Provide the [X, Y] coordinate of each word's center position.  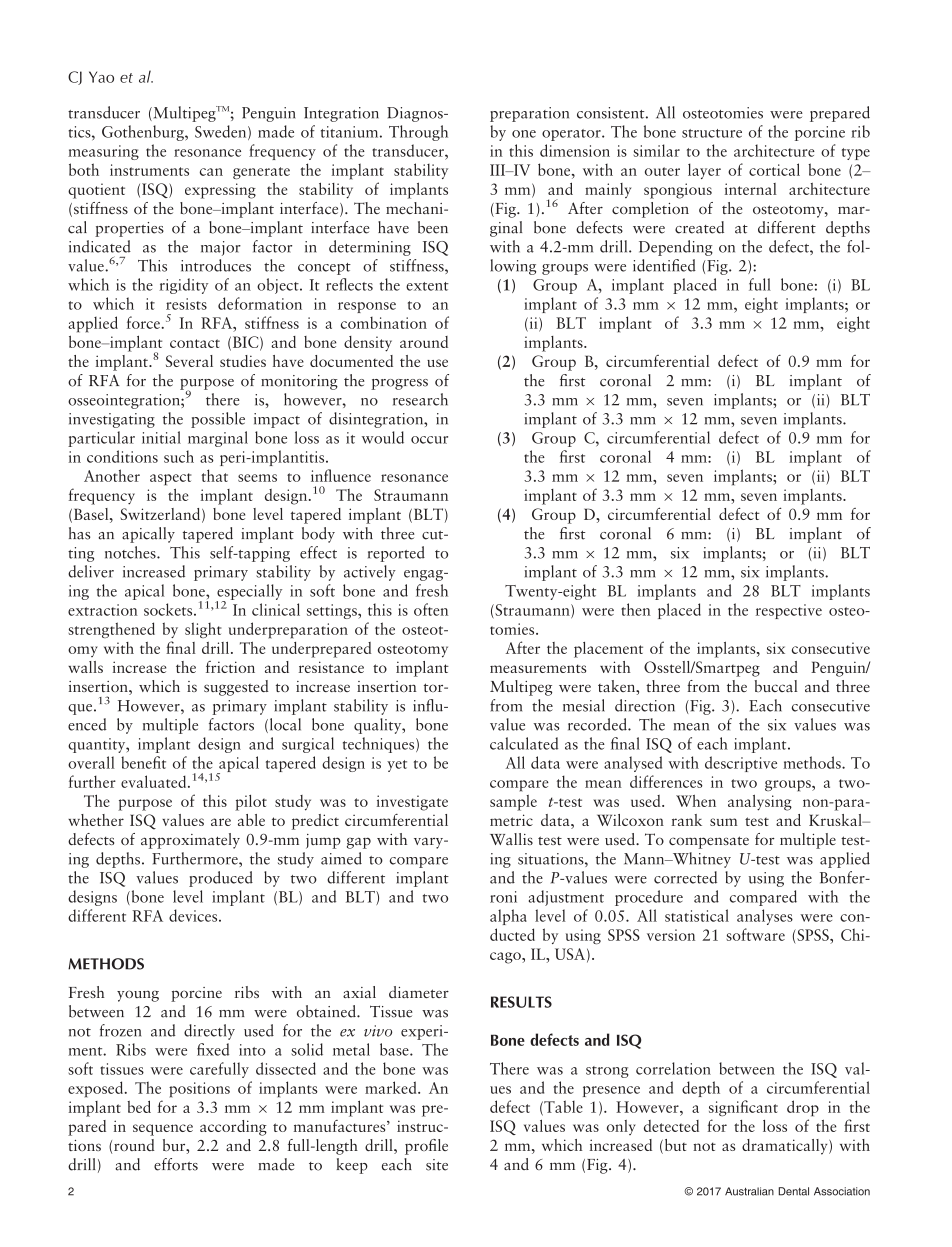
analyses [765, 917]
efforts [176, 1164]
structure [712, 133]
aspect [171, 479]
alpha [508, 917]
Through [418, 133]
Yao [101, 77]
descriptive [741, 764]
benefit [143, 762]
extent [427, 286]
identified [664, 265]
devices [194, 915]
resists [186, 304]
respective [789, 611]
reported [396, 554]
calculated [524, 743]
